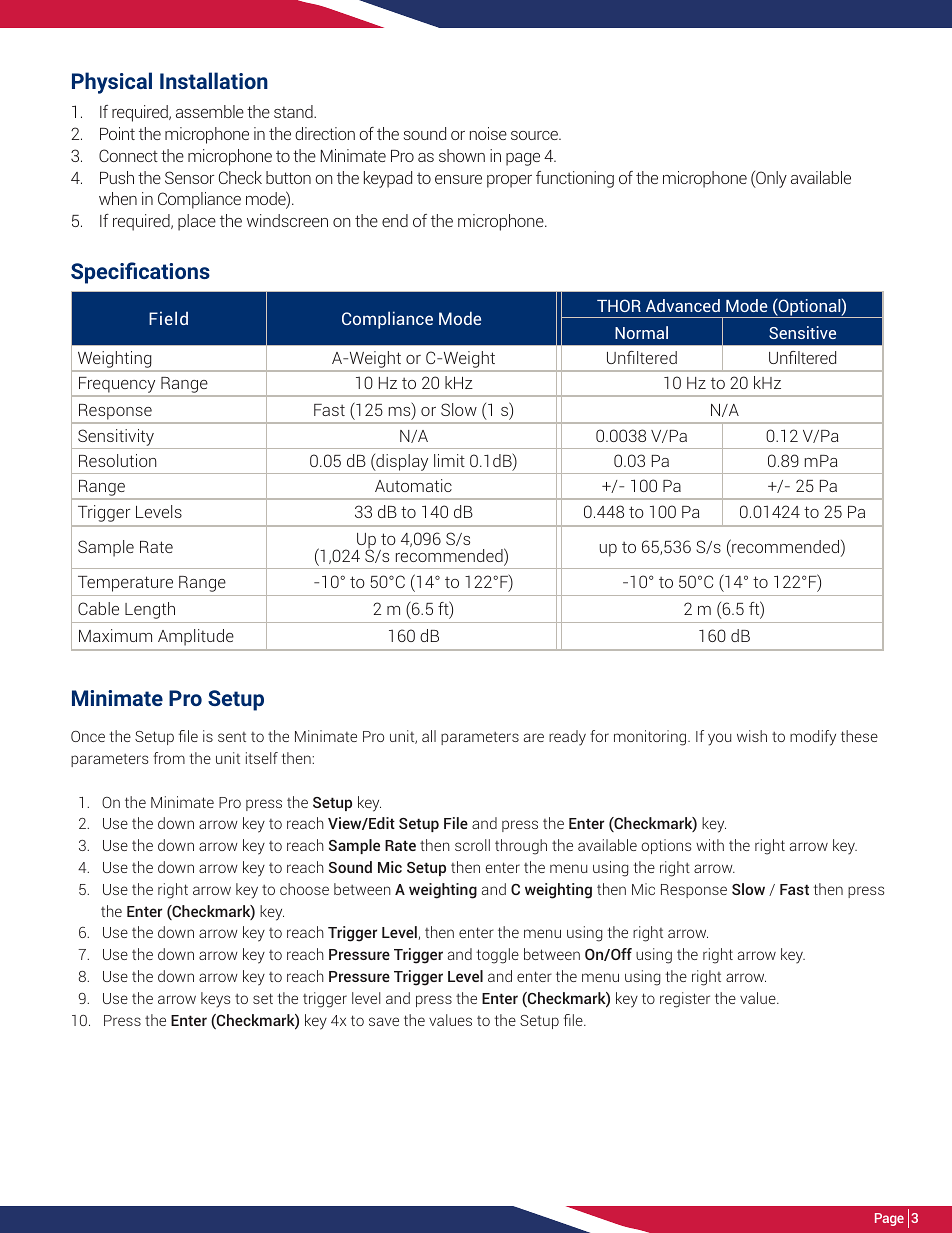 The width and height of the screenshot is (952, 1233). What do you see at coordinates (685, 1000) in the screenshot?
I see `register` at bounding box center [685, 1000].
